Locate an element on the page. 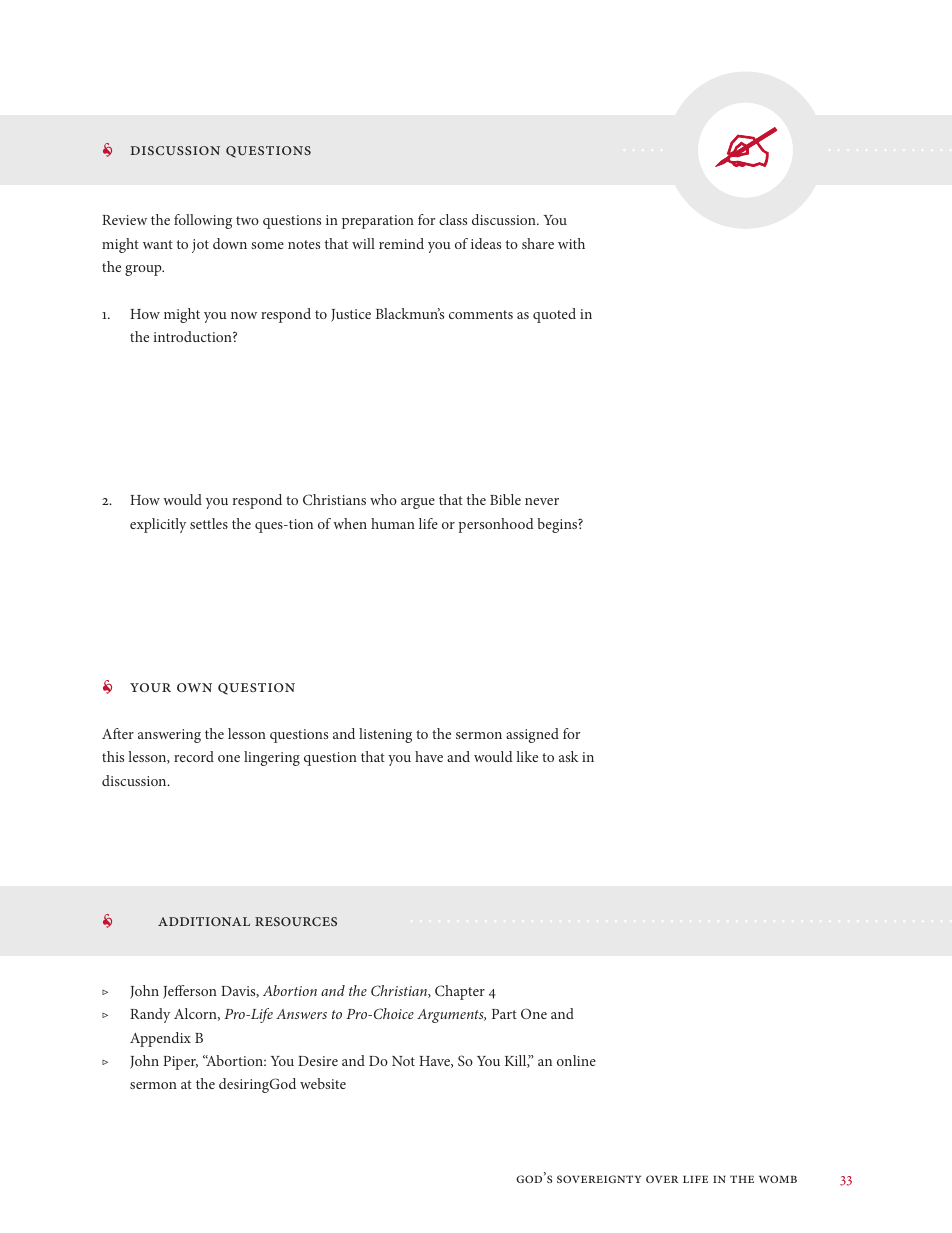 This page has height=1233, width=952. with is located at coordinates (571, 243).
